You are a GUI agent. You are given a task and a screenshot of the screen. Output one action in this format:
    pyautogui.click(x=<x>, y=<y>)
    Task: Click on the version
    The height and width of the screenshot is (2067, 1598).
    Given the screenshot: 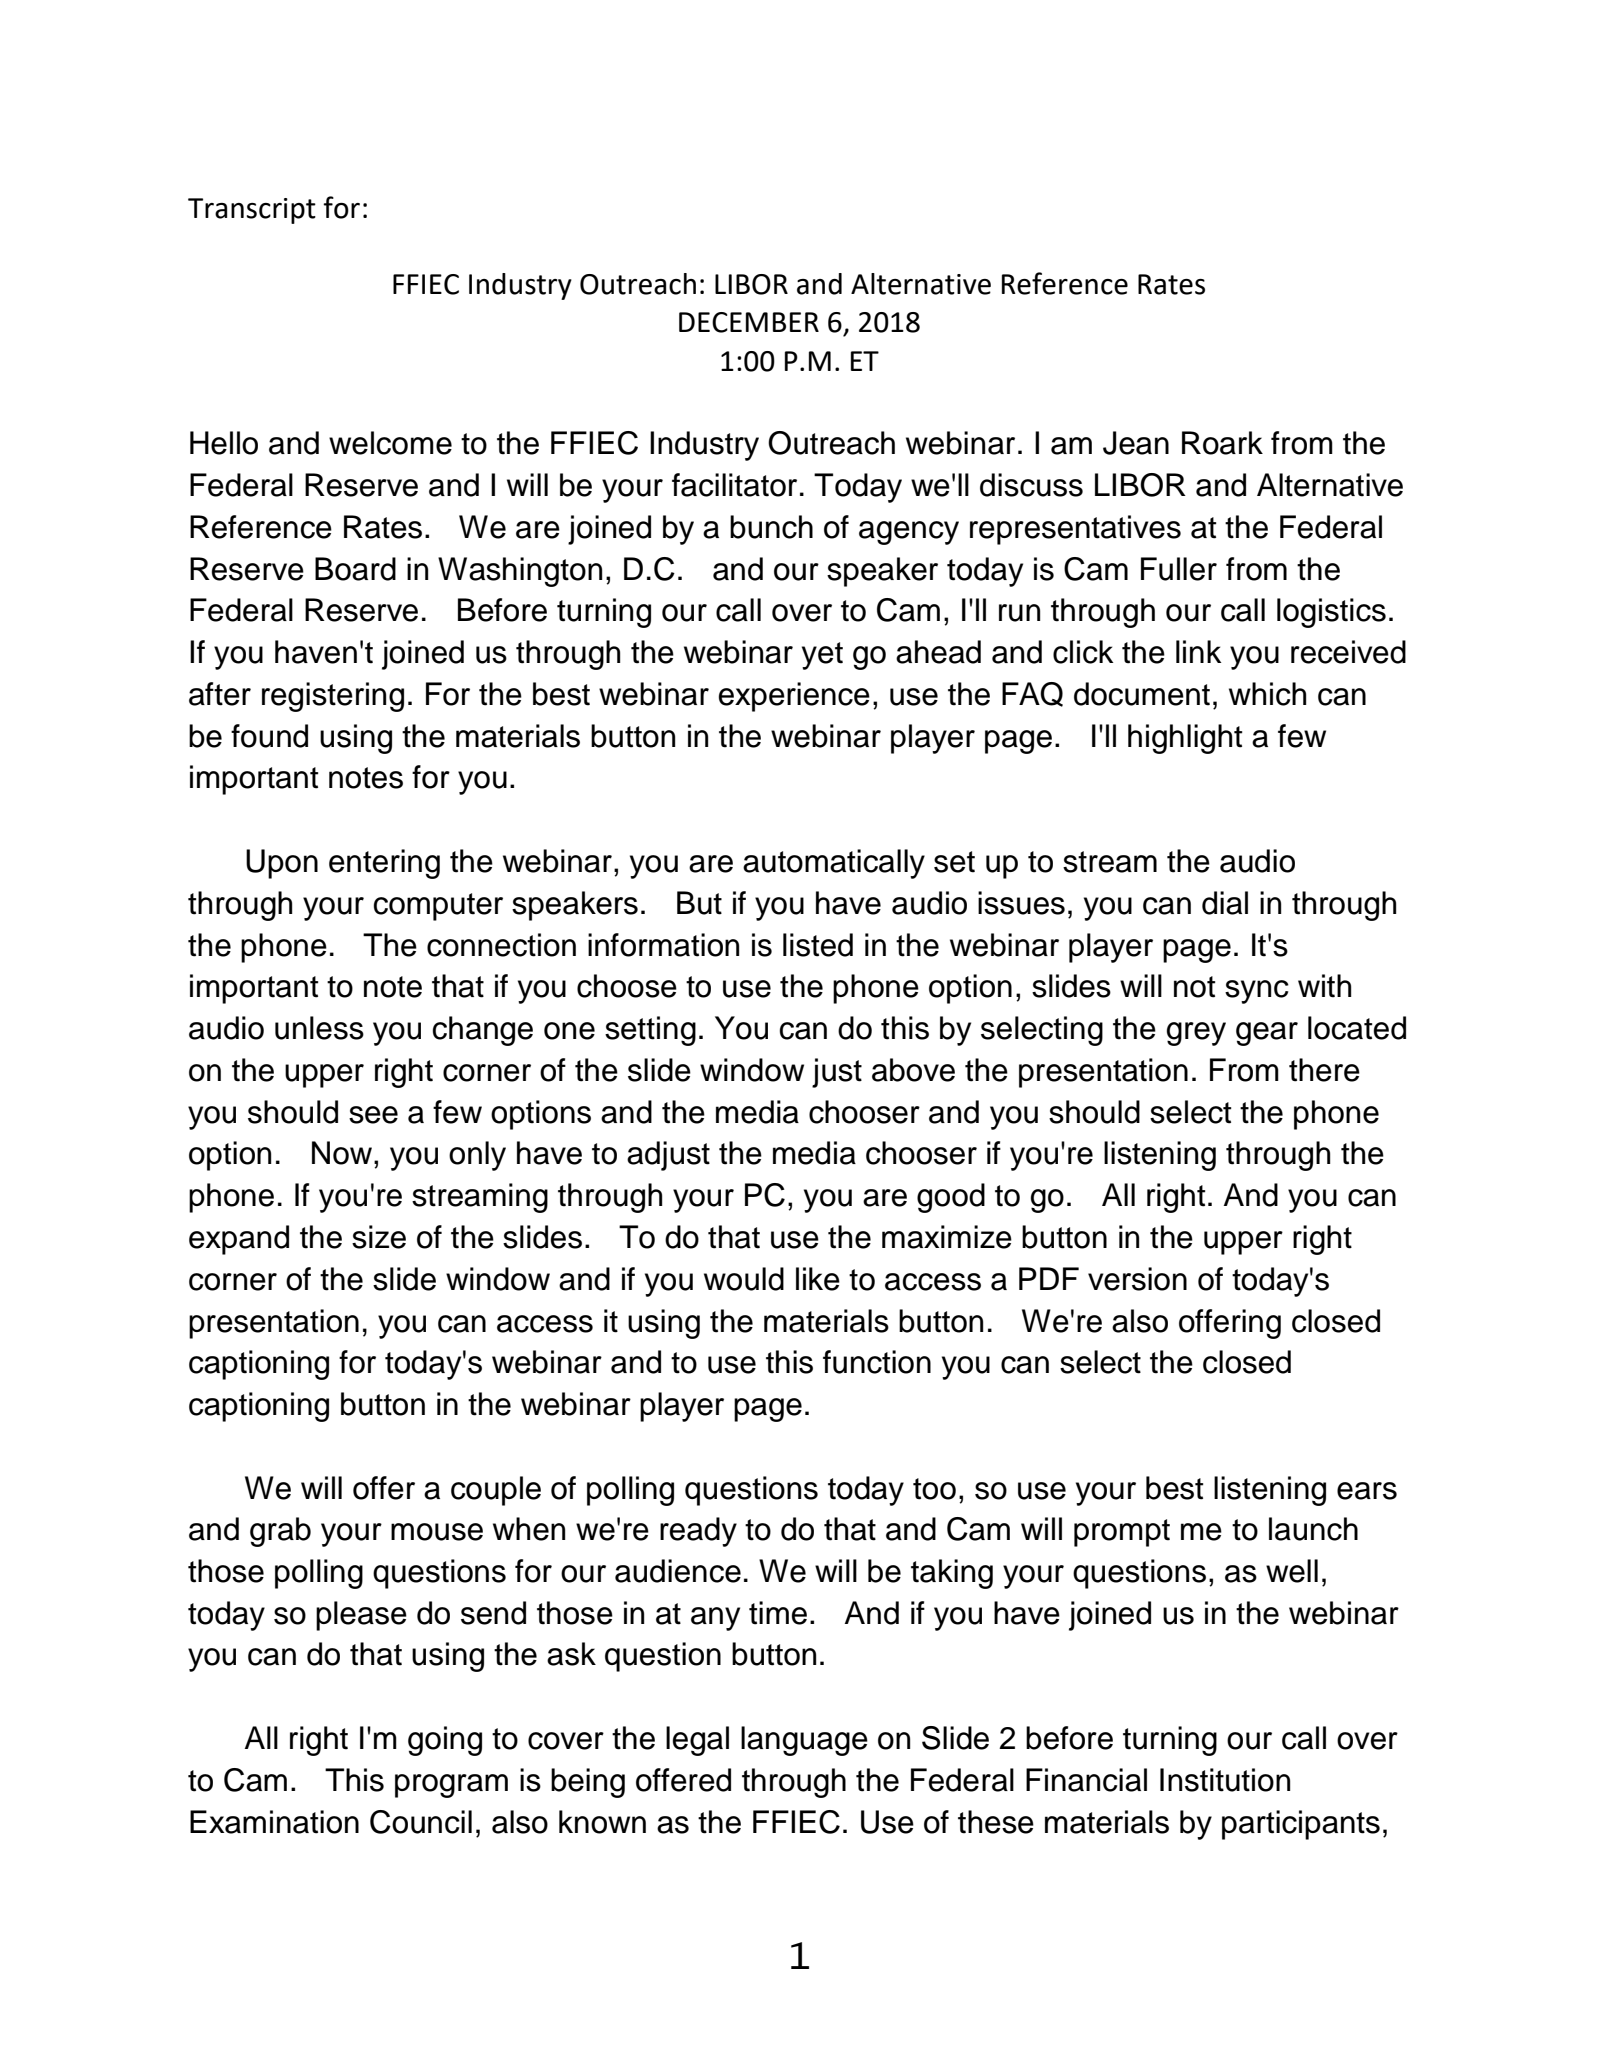 What is the action you would take?
    pyautogui.click(x=1137, y=1279)
